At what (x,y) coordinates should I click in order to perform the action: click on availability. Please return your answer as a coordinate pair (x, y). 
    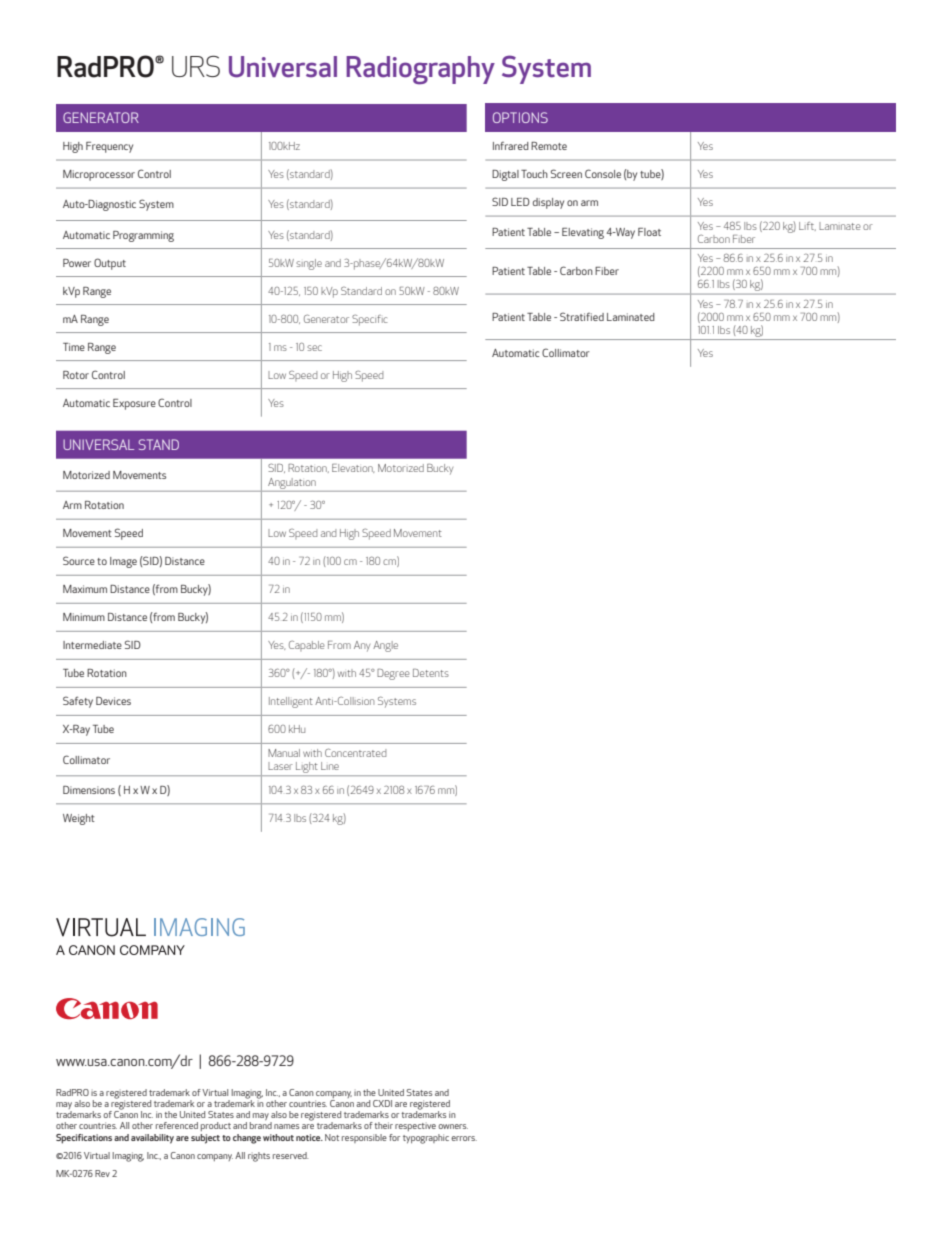
    Looking at the image, I should click on (152, 1139).
